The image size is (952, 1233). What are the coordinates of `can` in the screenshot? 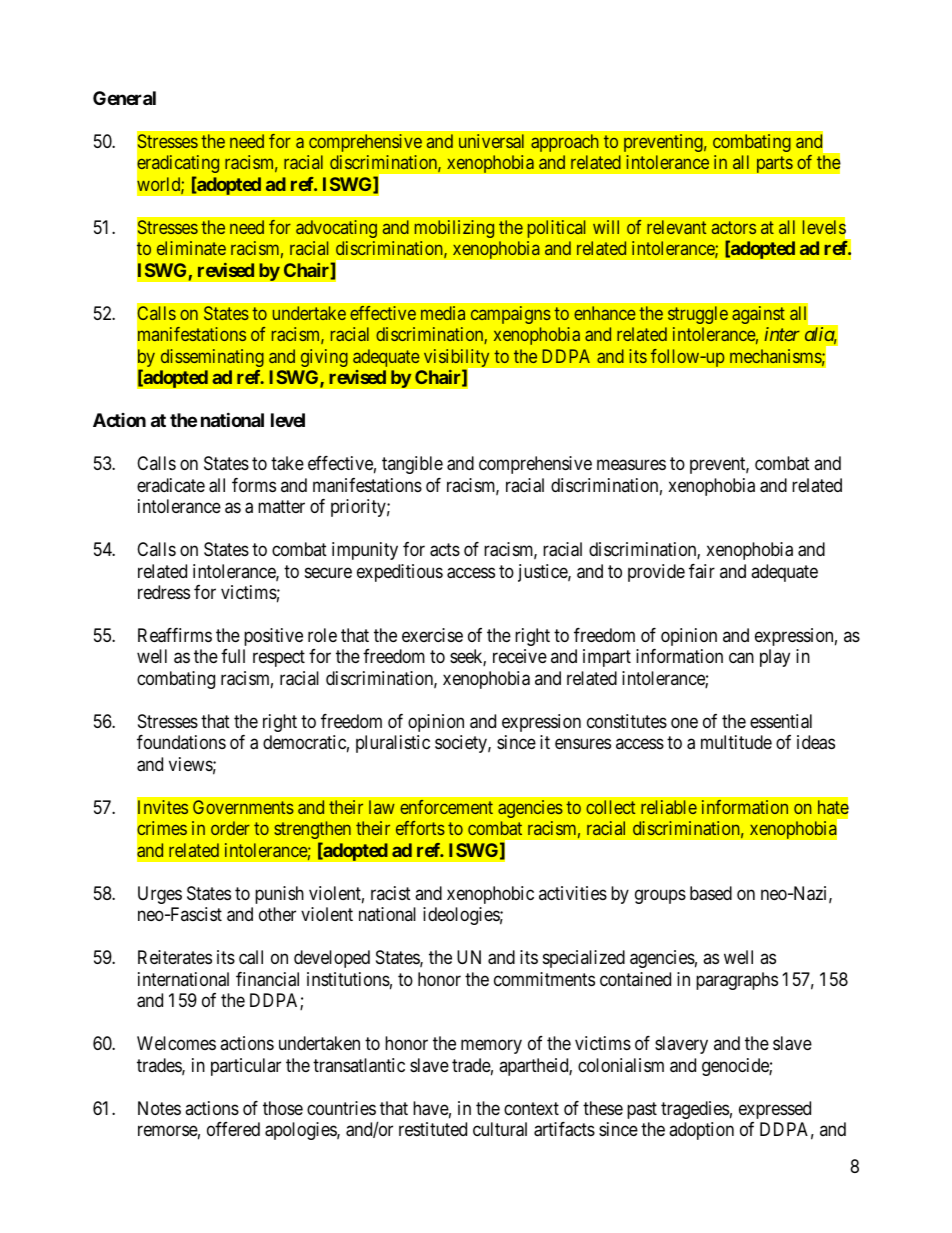 It's located at (741, 658).
